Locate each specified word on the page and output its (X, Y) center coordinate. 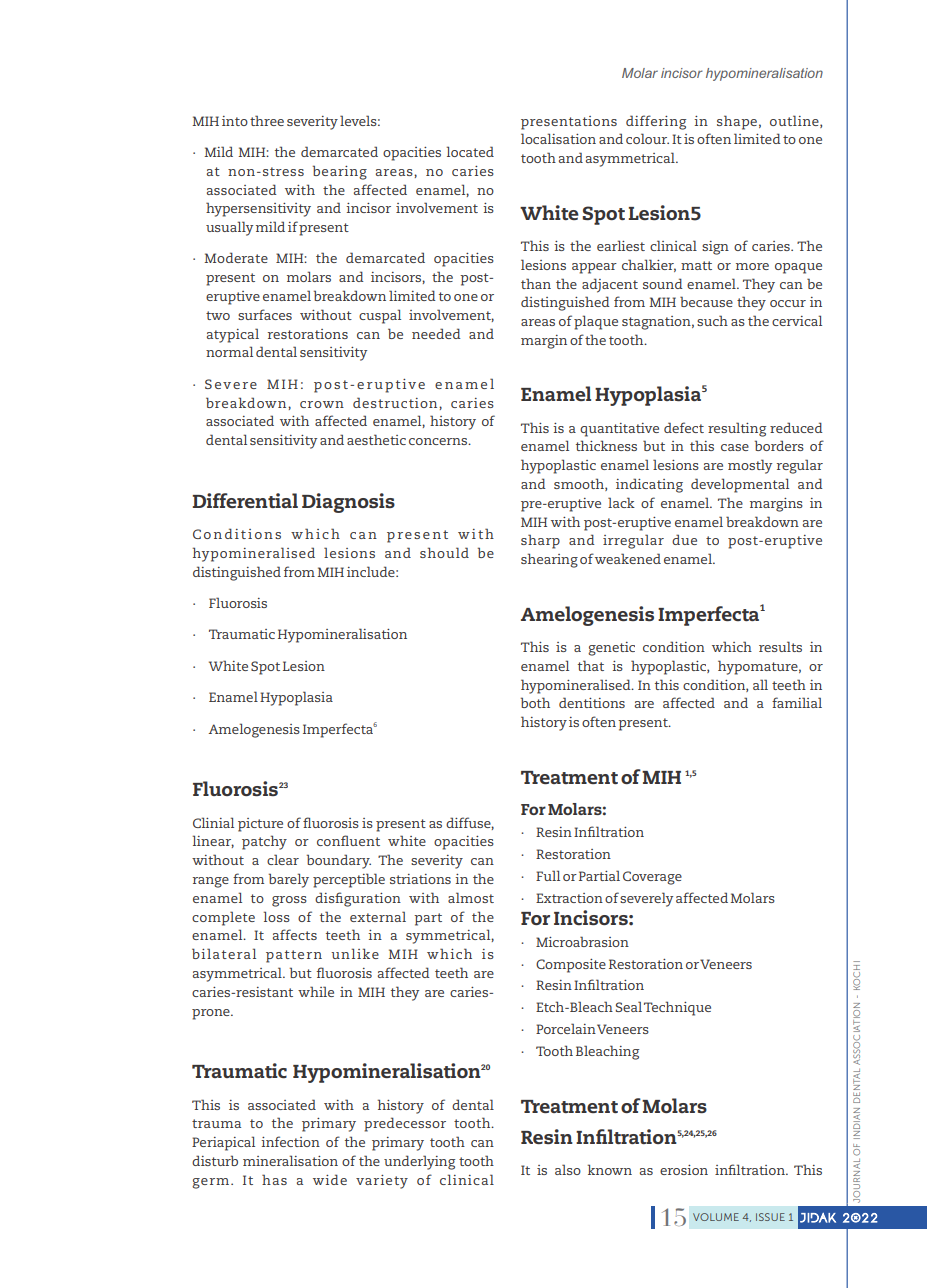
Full (548, 875)
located (470, 151)
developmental (740, 485)
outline (795, 121)
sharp (540, 541)
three (267, 120)
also (568, 1169)
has (274, 1179)
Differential (245, 500)
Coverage (652, 878)
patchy (264, 842)
